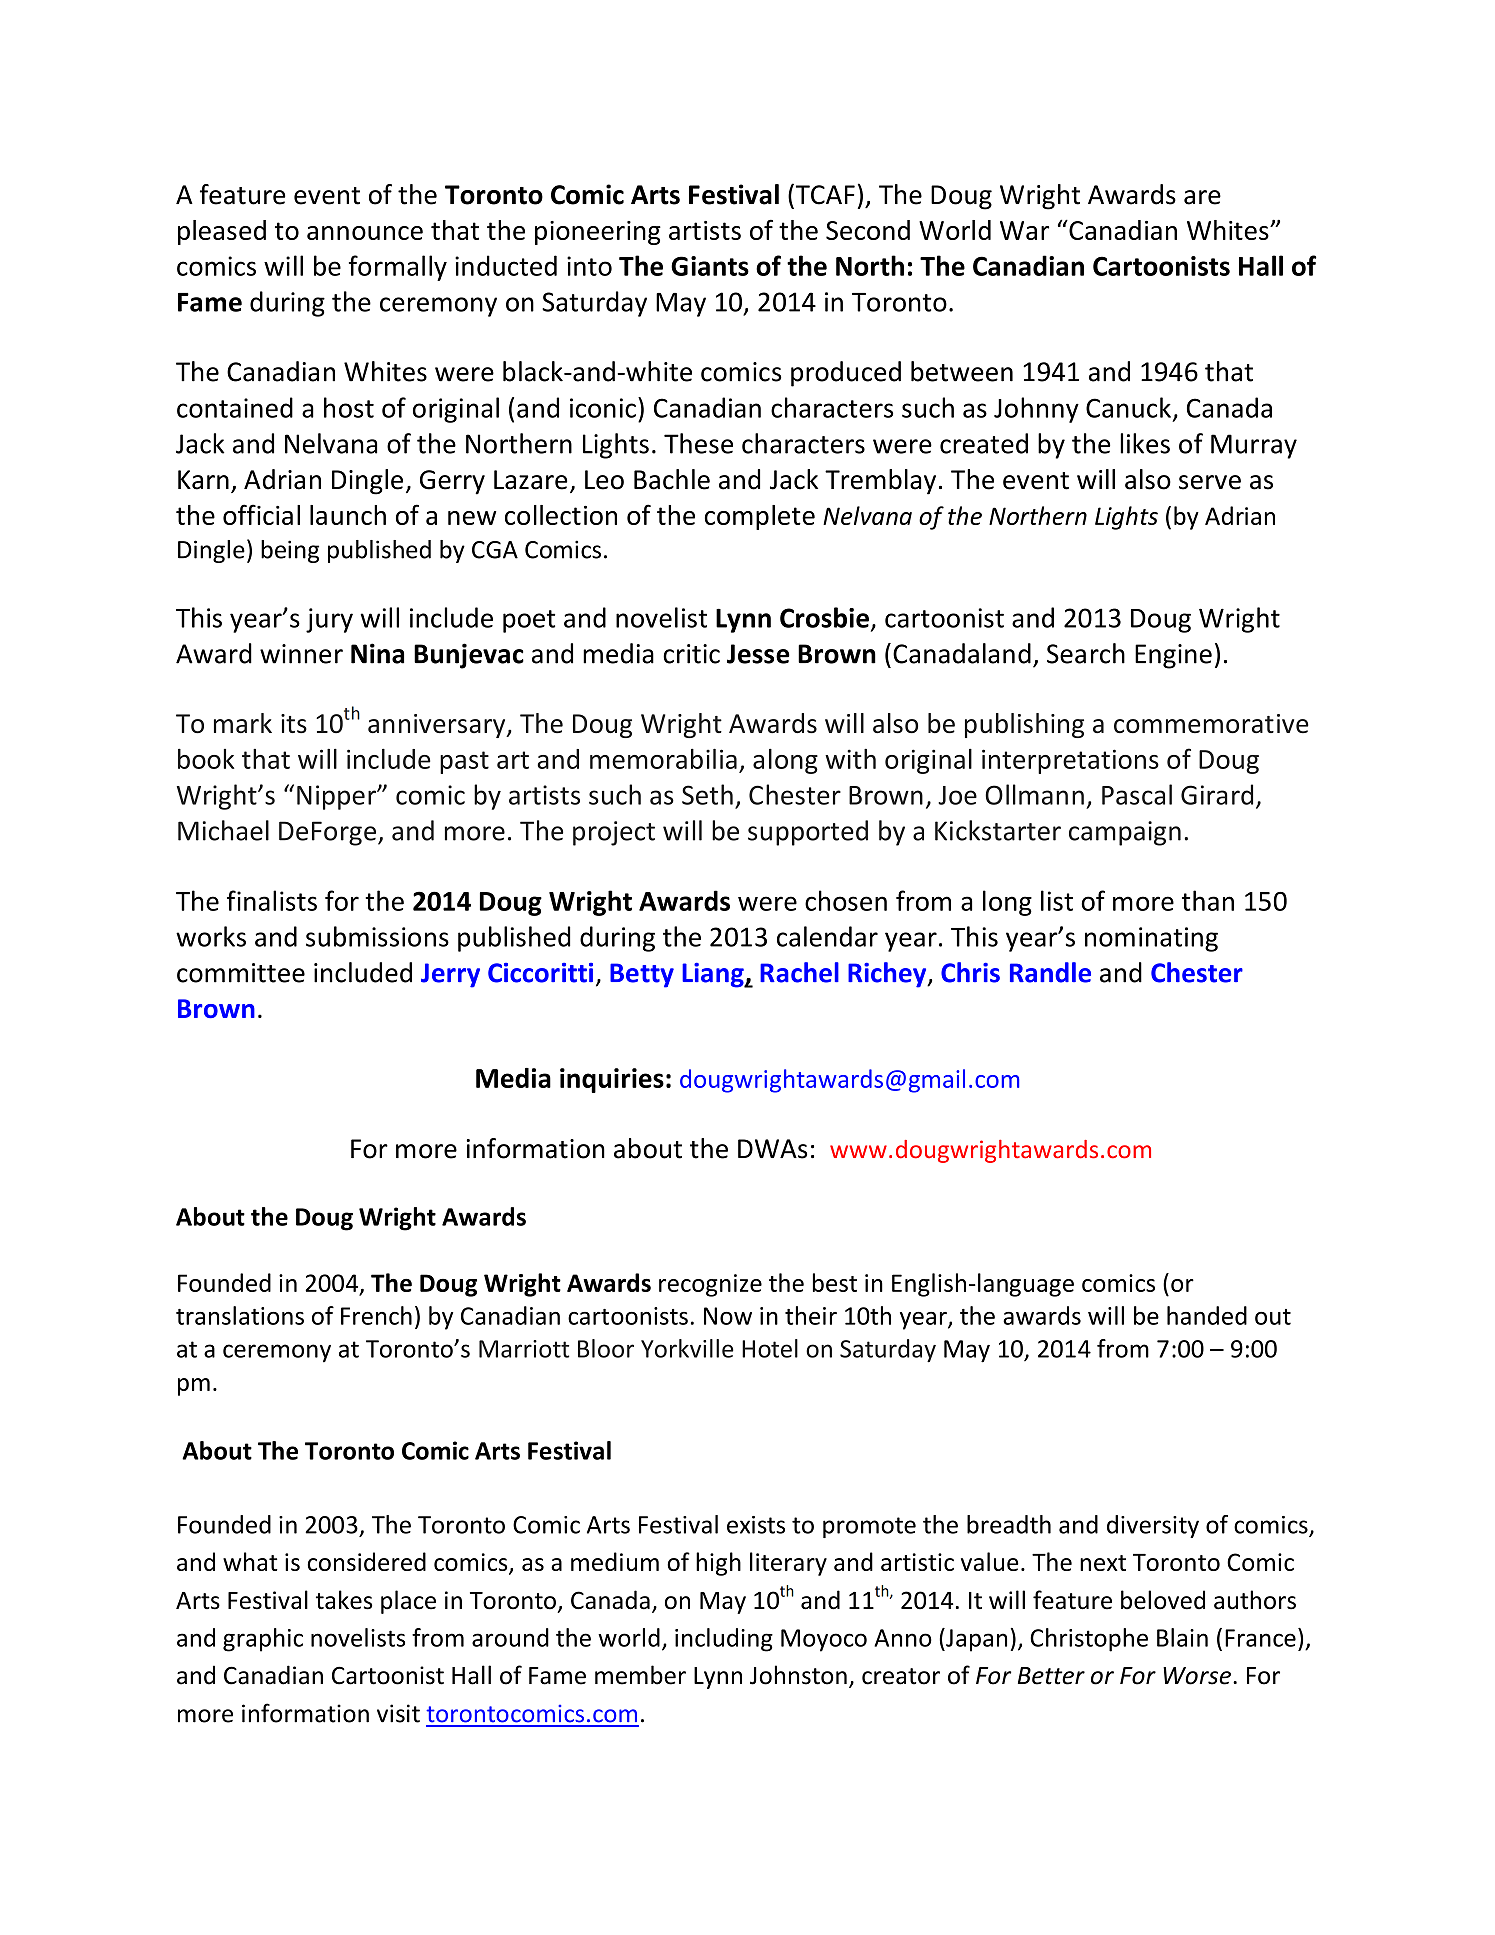 The height and width of the screenshot is (1935, 1495). What do you see at coordinates (663, 759) in the screenshot?
I see `memorabilia` at bounding box center [663, 759].
